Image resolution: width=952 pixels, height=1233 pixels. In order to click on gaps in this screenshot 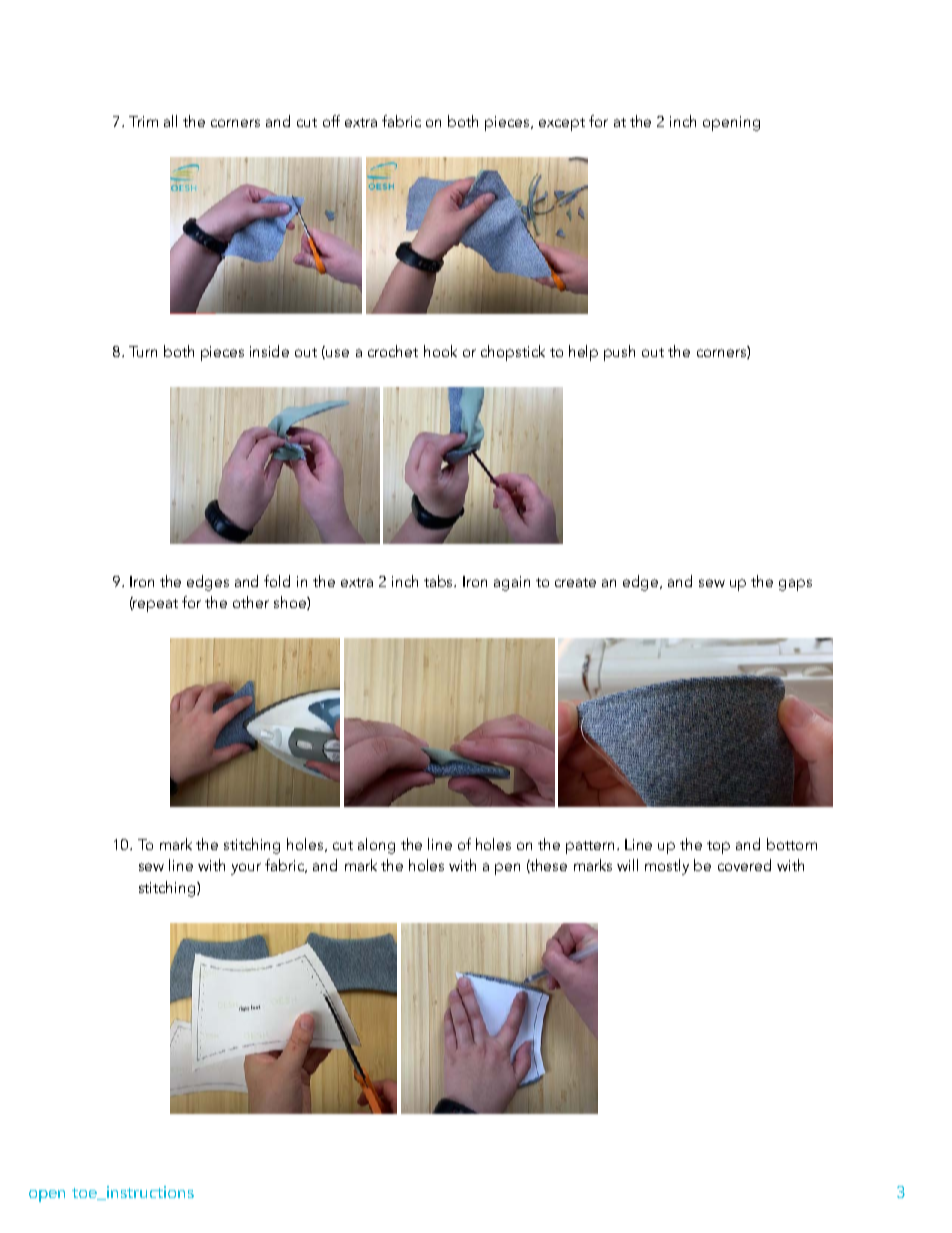, I will do `click(795, 585)`.
